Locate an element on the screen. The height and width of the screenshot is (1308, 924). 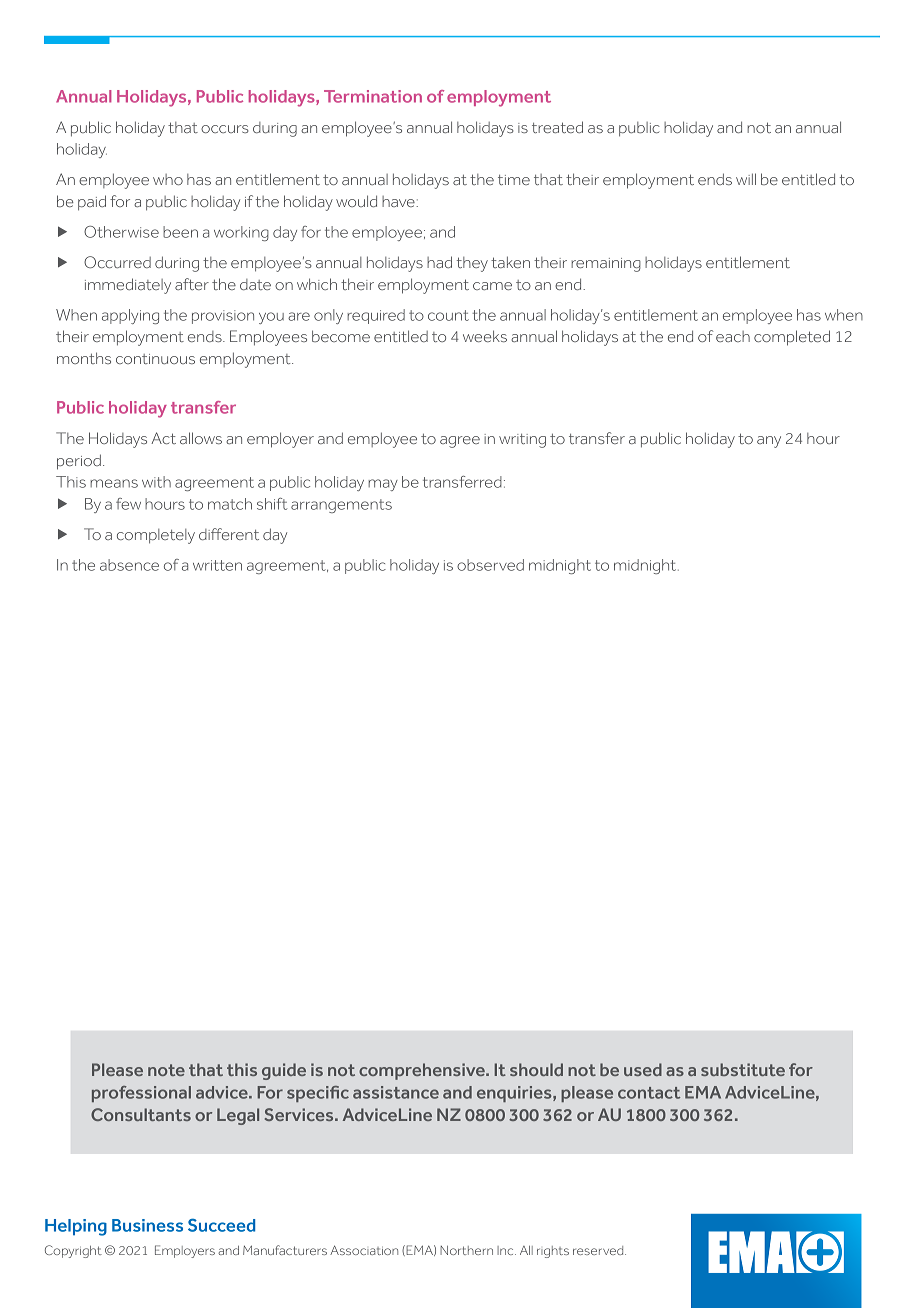
will is located at coordinates (746, 179).
